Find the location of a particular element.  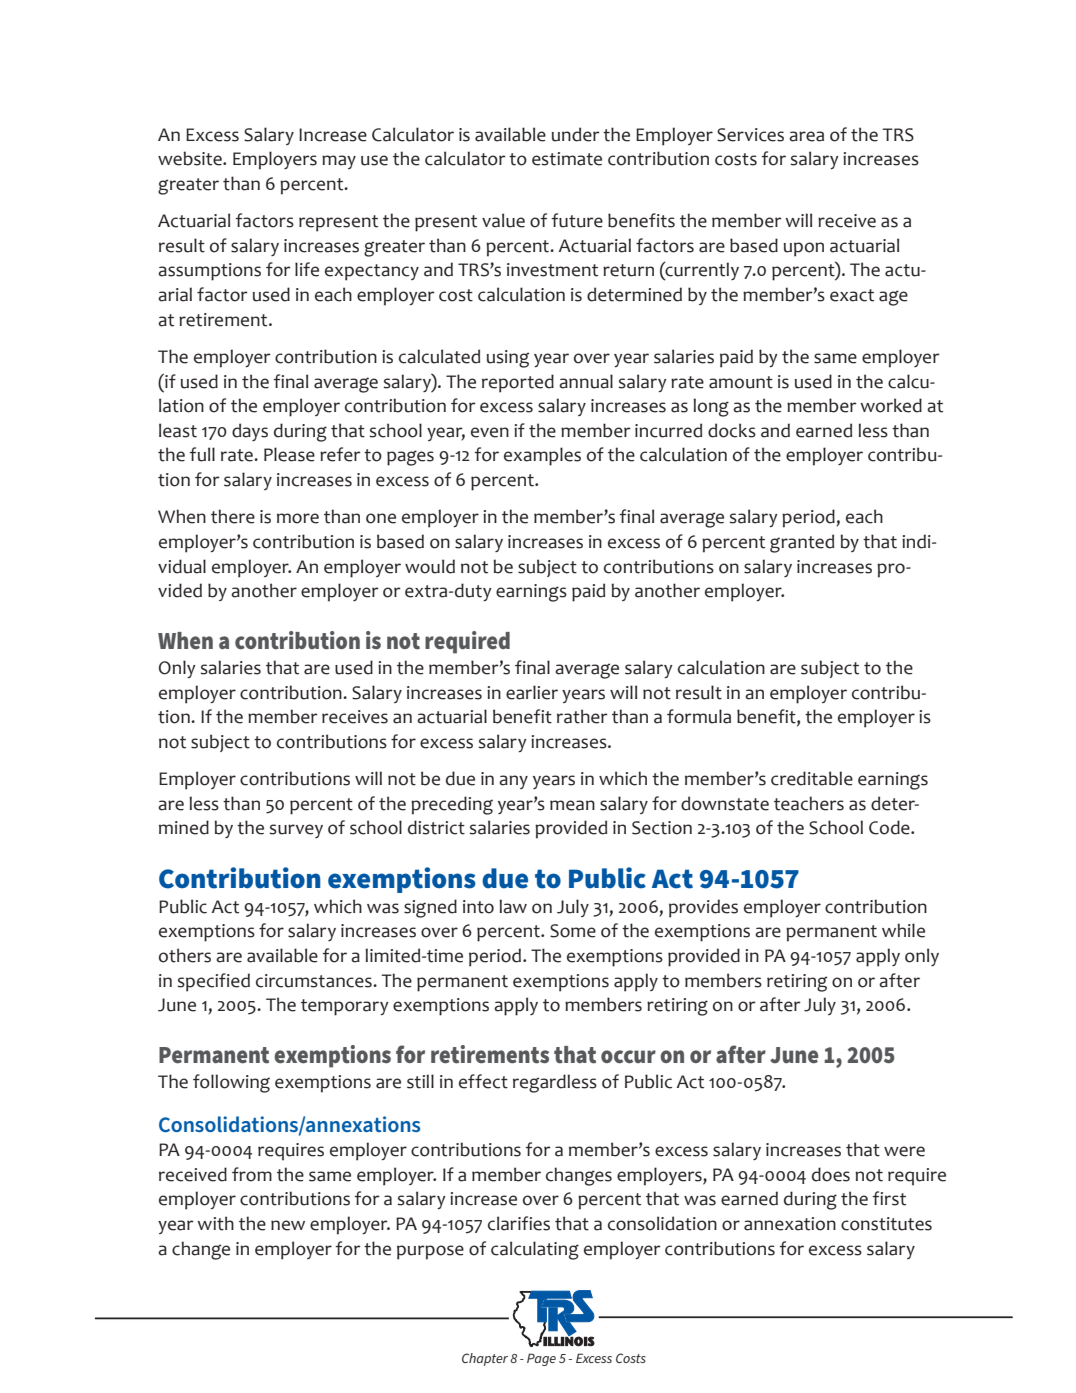

constitutes is located at coordinates (886, 1224).
